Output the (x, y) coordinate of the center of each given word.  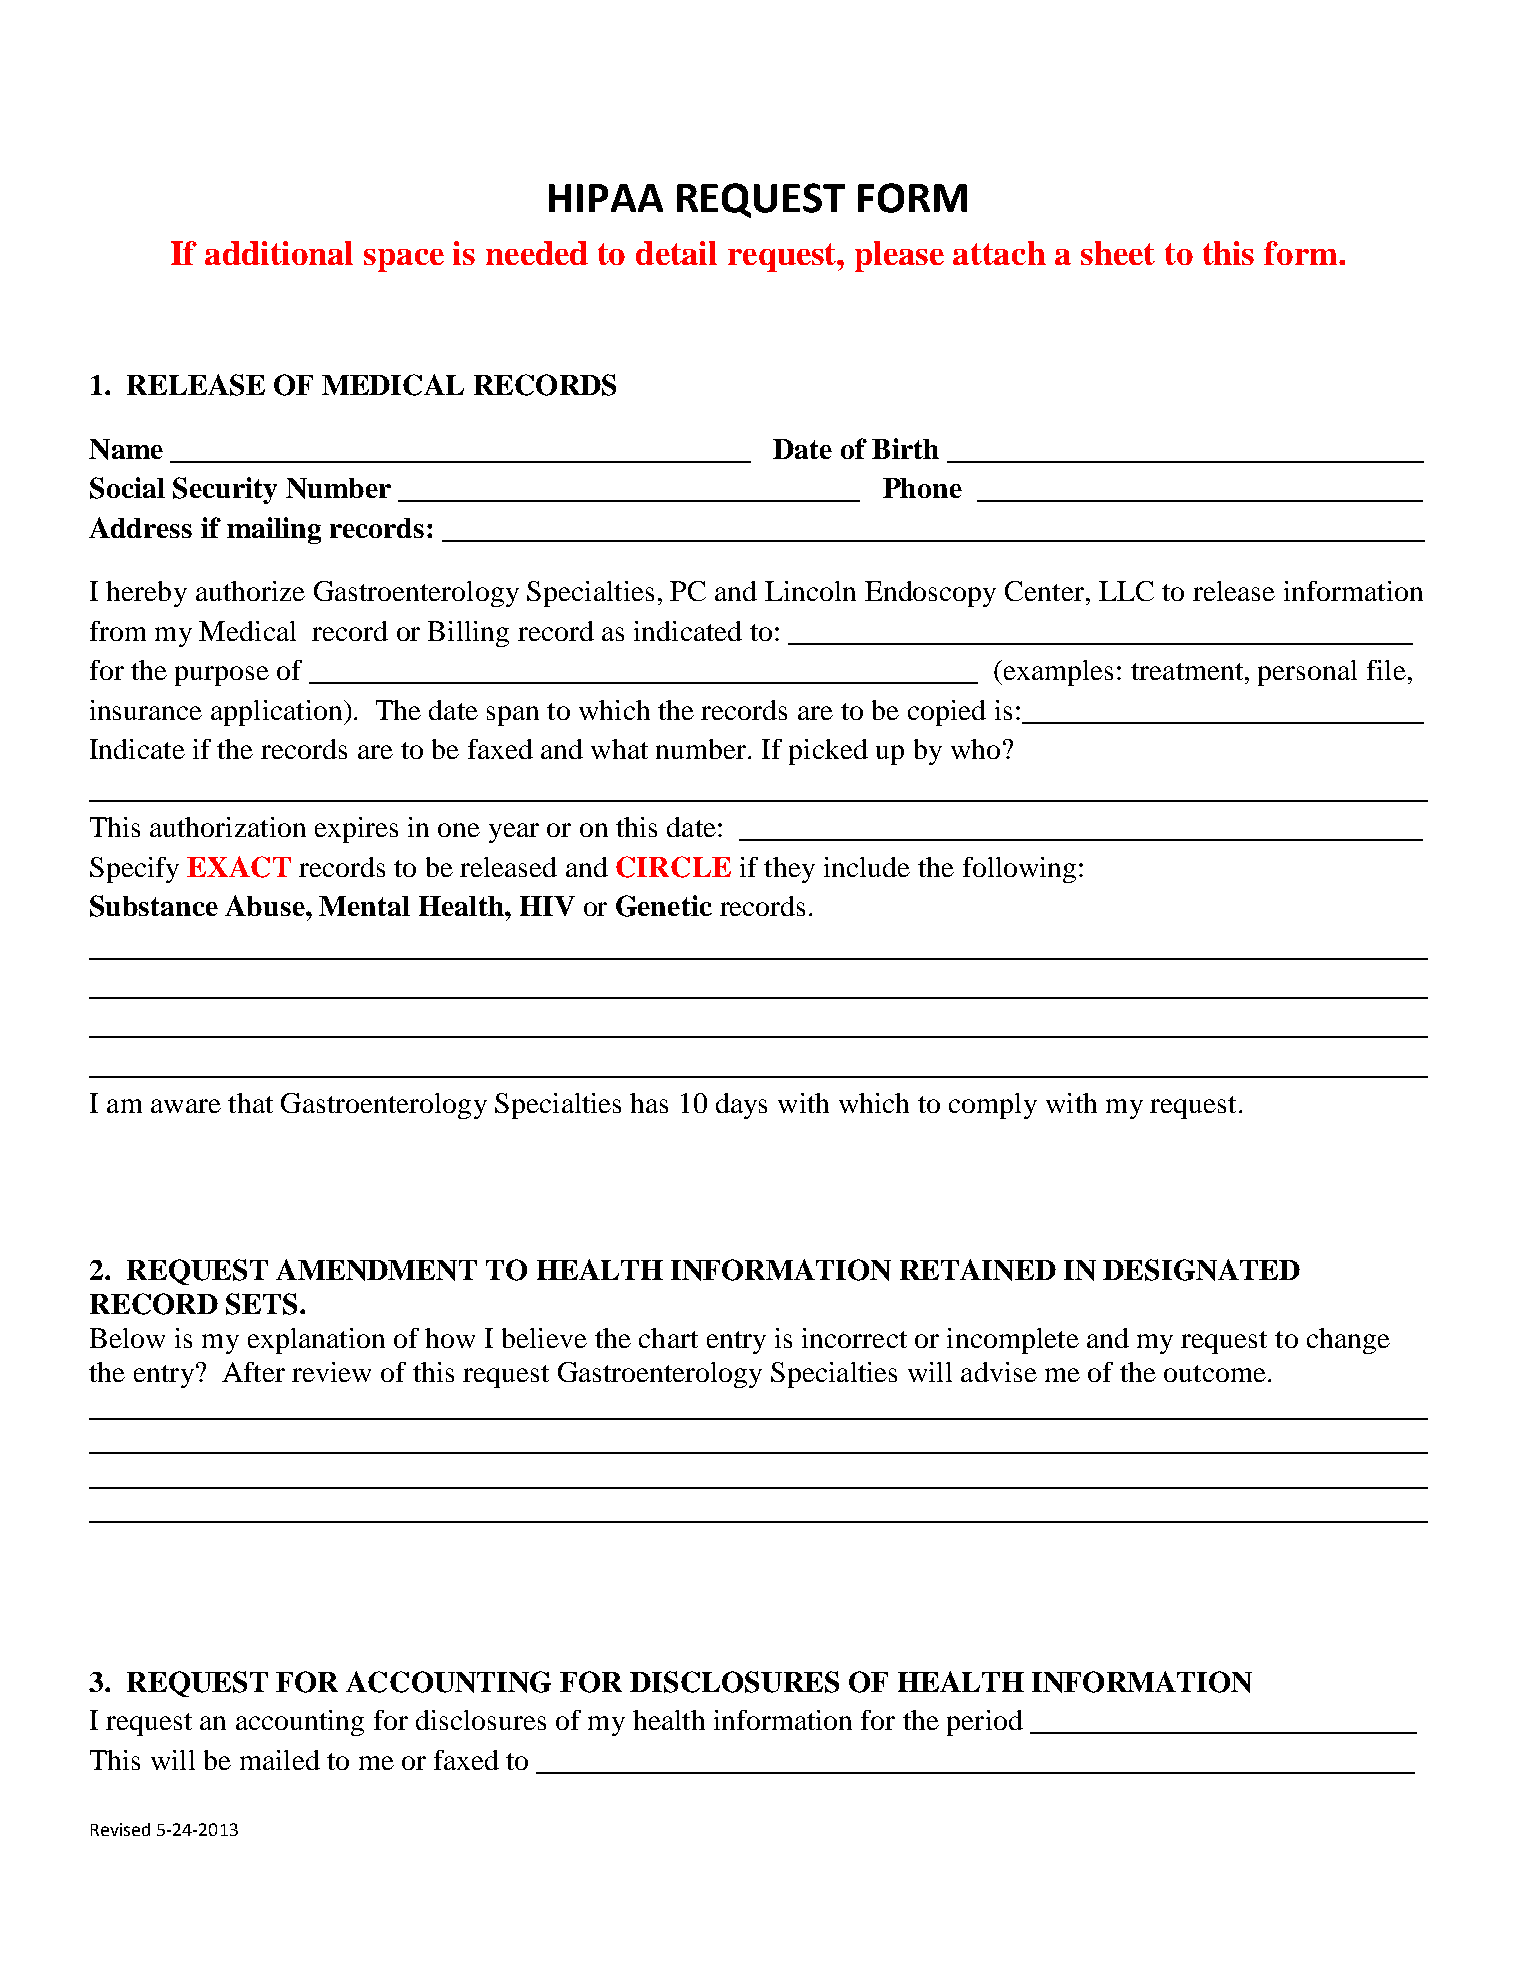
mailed (280, 1760)
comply (993, 1106)
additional (279, 253)
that (250, 1103)
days (741, 1106)
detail (676, 253)
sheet (1118, 253)
